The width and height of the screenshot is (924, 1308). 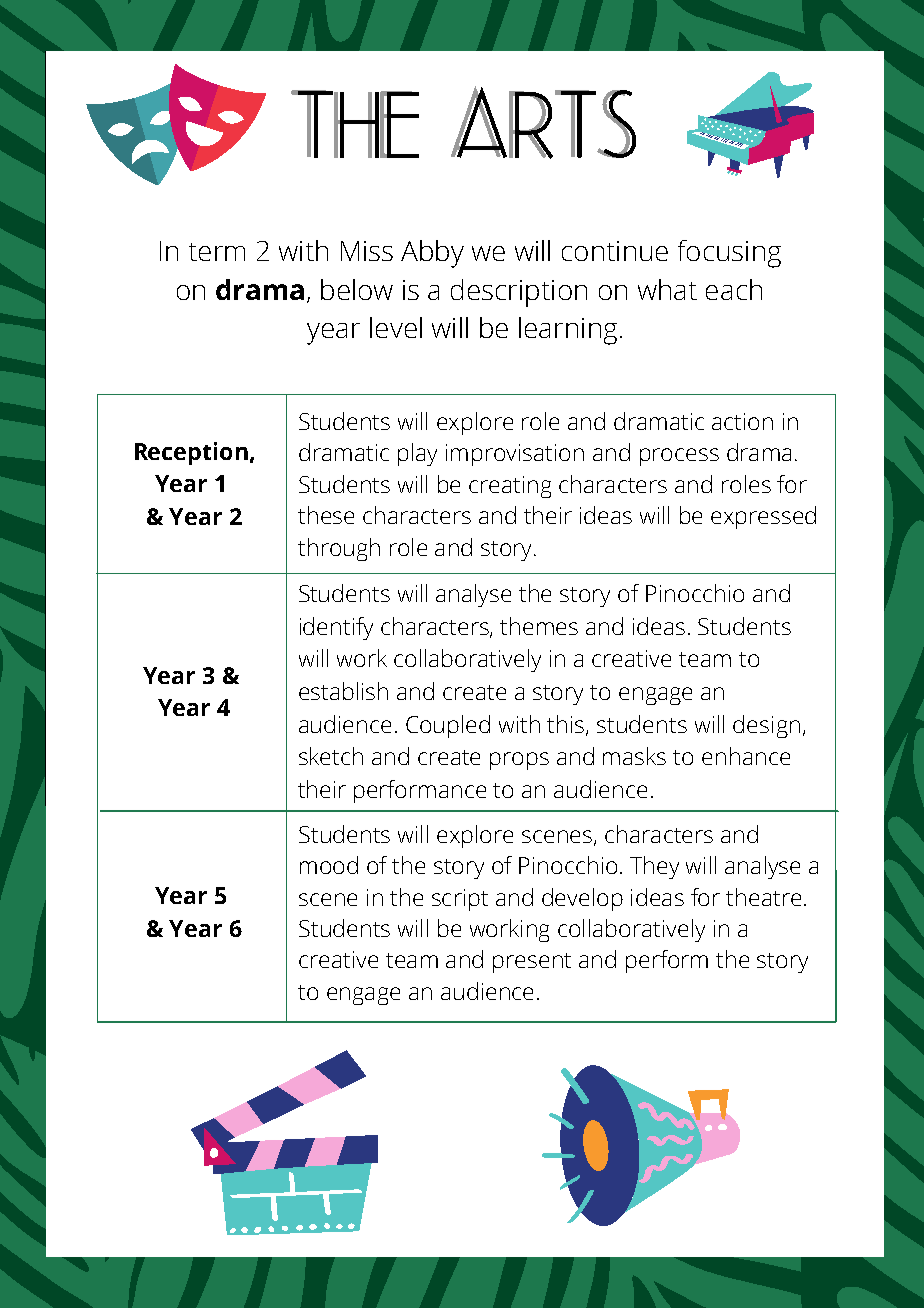 I want to click on improvisation, so click(x=515, y=455).
